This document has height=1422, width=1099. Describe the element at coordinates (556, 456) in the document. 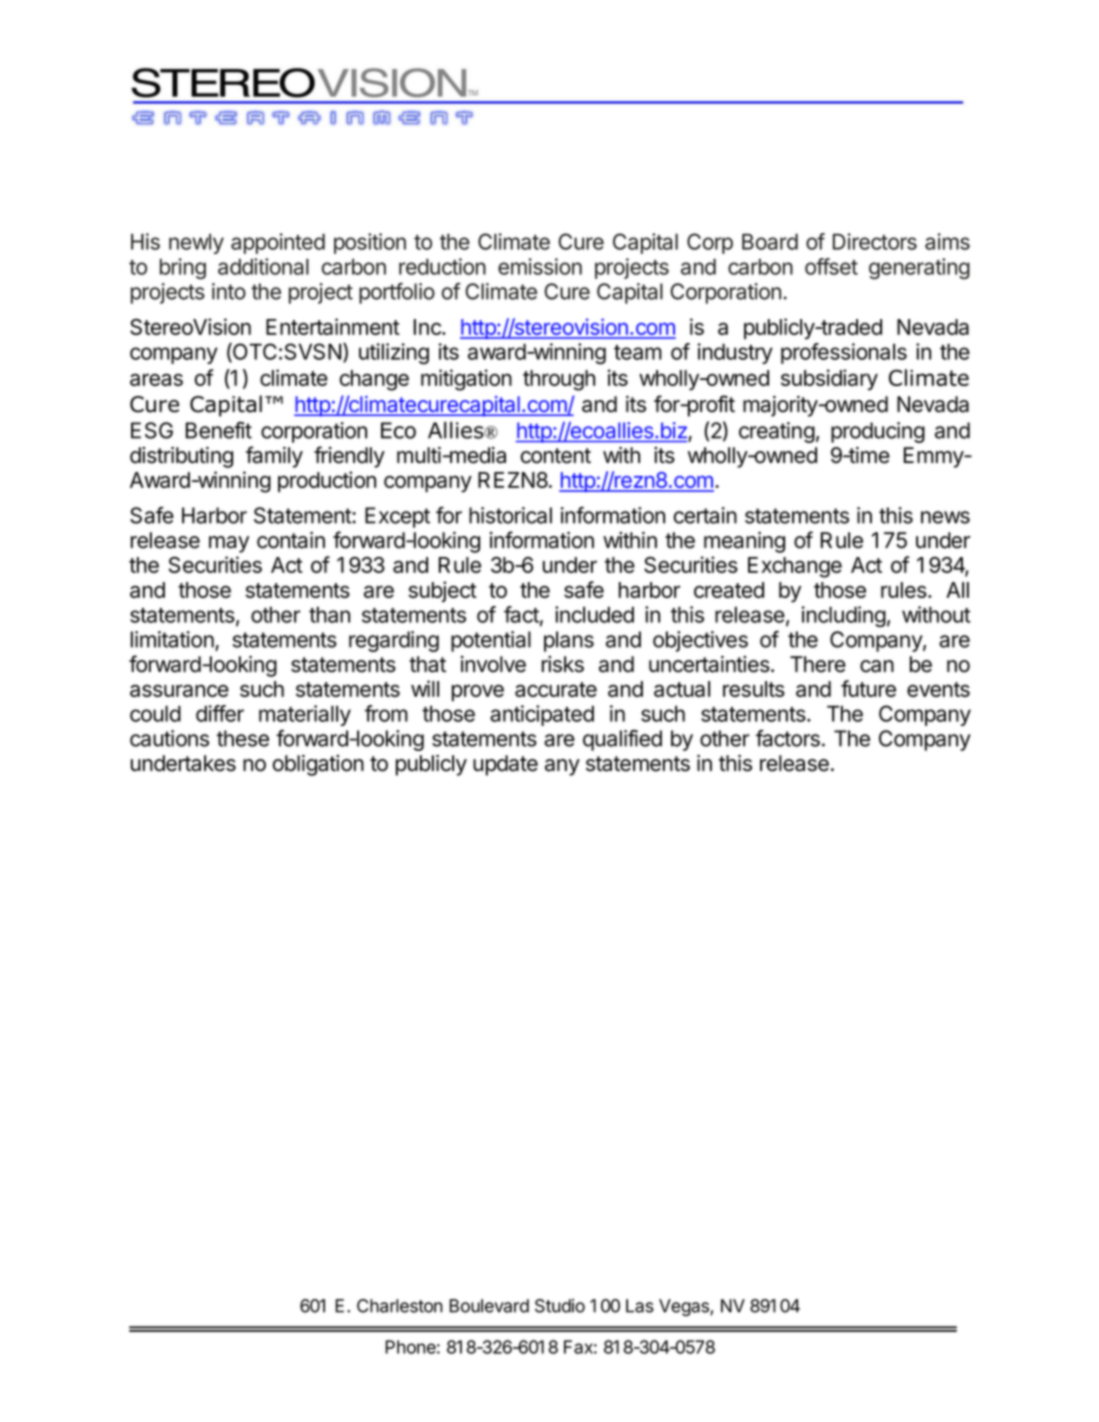

I see `content` at that location.
